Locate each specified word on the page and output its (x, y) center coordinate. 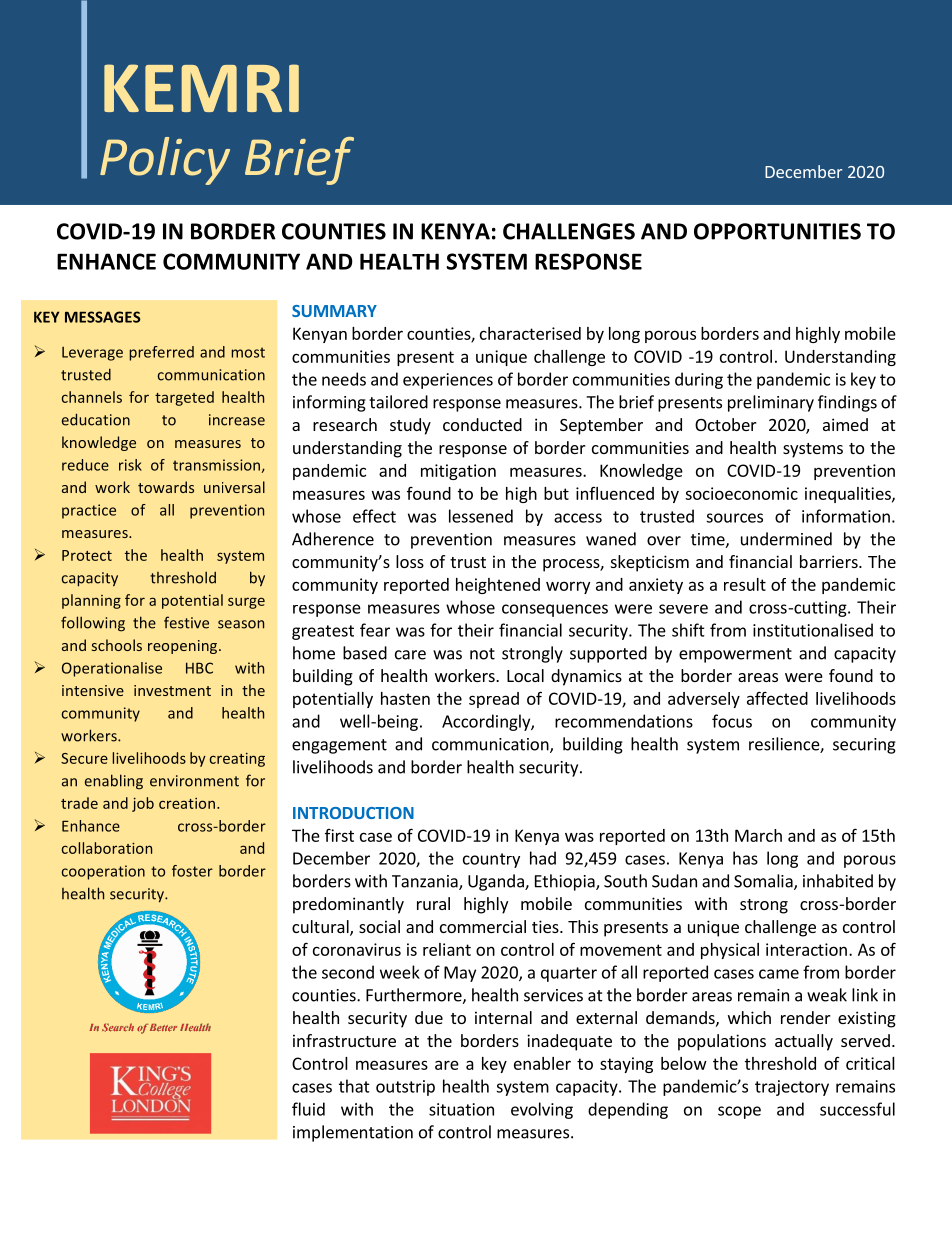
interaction (806, 949)
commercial (483, 926)
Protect (87, 555)
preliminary (771, 403)
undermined (786, 539)
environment (194, 781)
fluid (308, 1109)
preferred (161, 353)
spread (494, 700)
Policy (165, 161)
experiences (448, 381)
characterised (530, 333)
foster (192, 871)
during (699, 380)
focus (732, 721)
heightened (498, 586)
